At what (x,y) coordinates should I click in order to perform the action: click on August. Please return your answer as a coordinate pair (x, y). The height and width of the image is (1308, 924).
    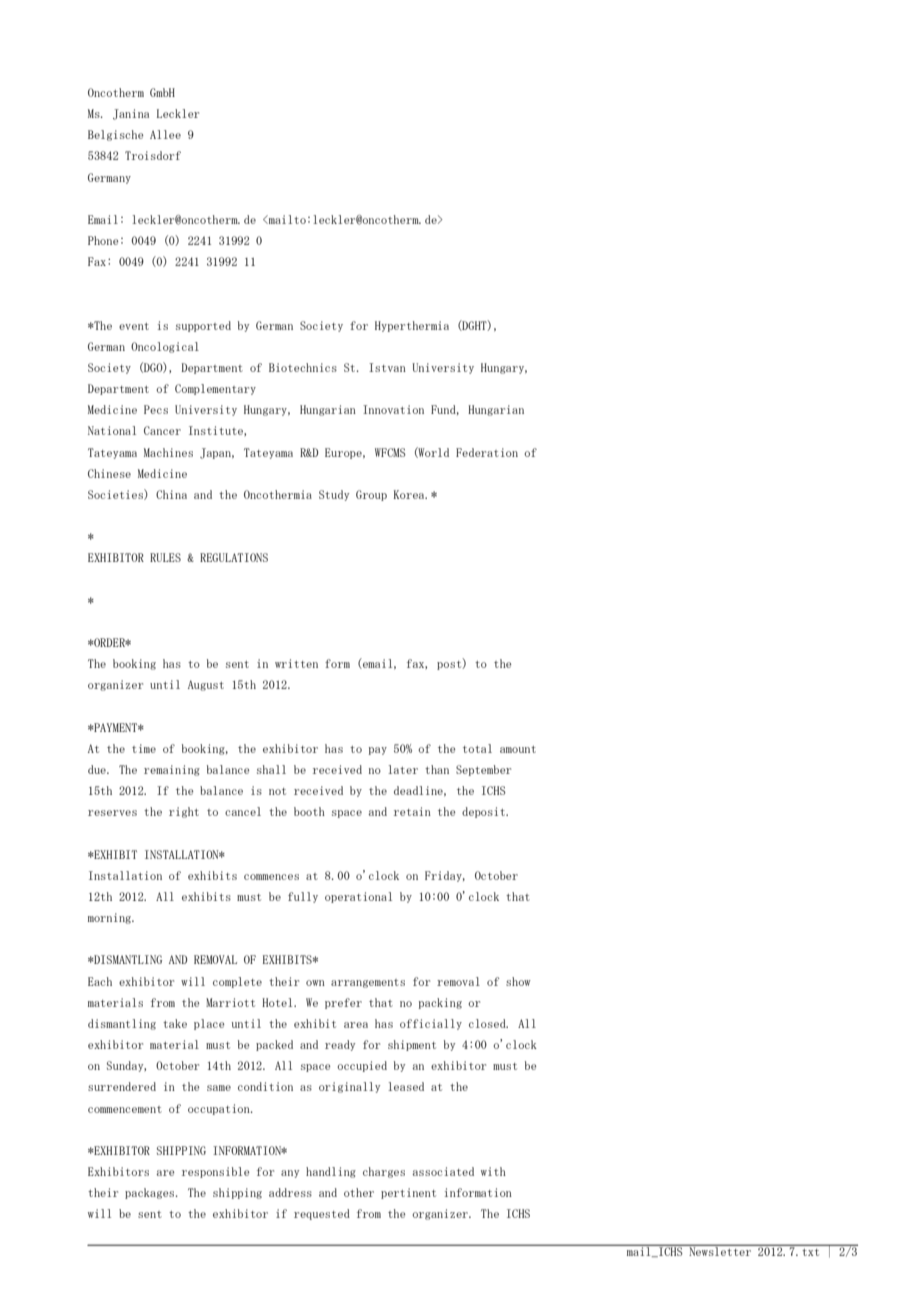
    Looking at the image, I should click on (206, 685).
